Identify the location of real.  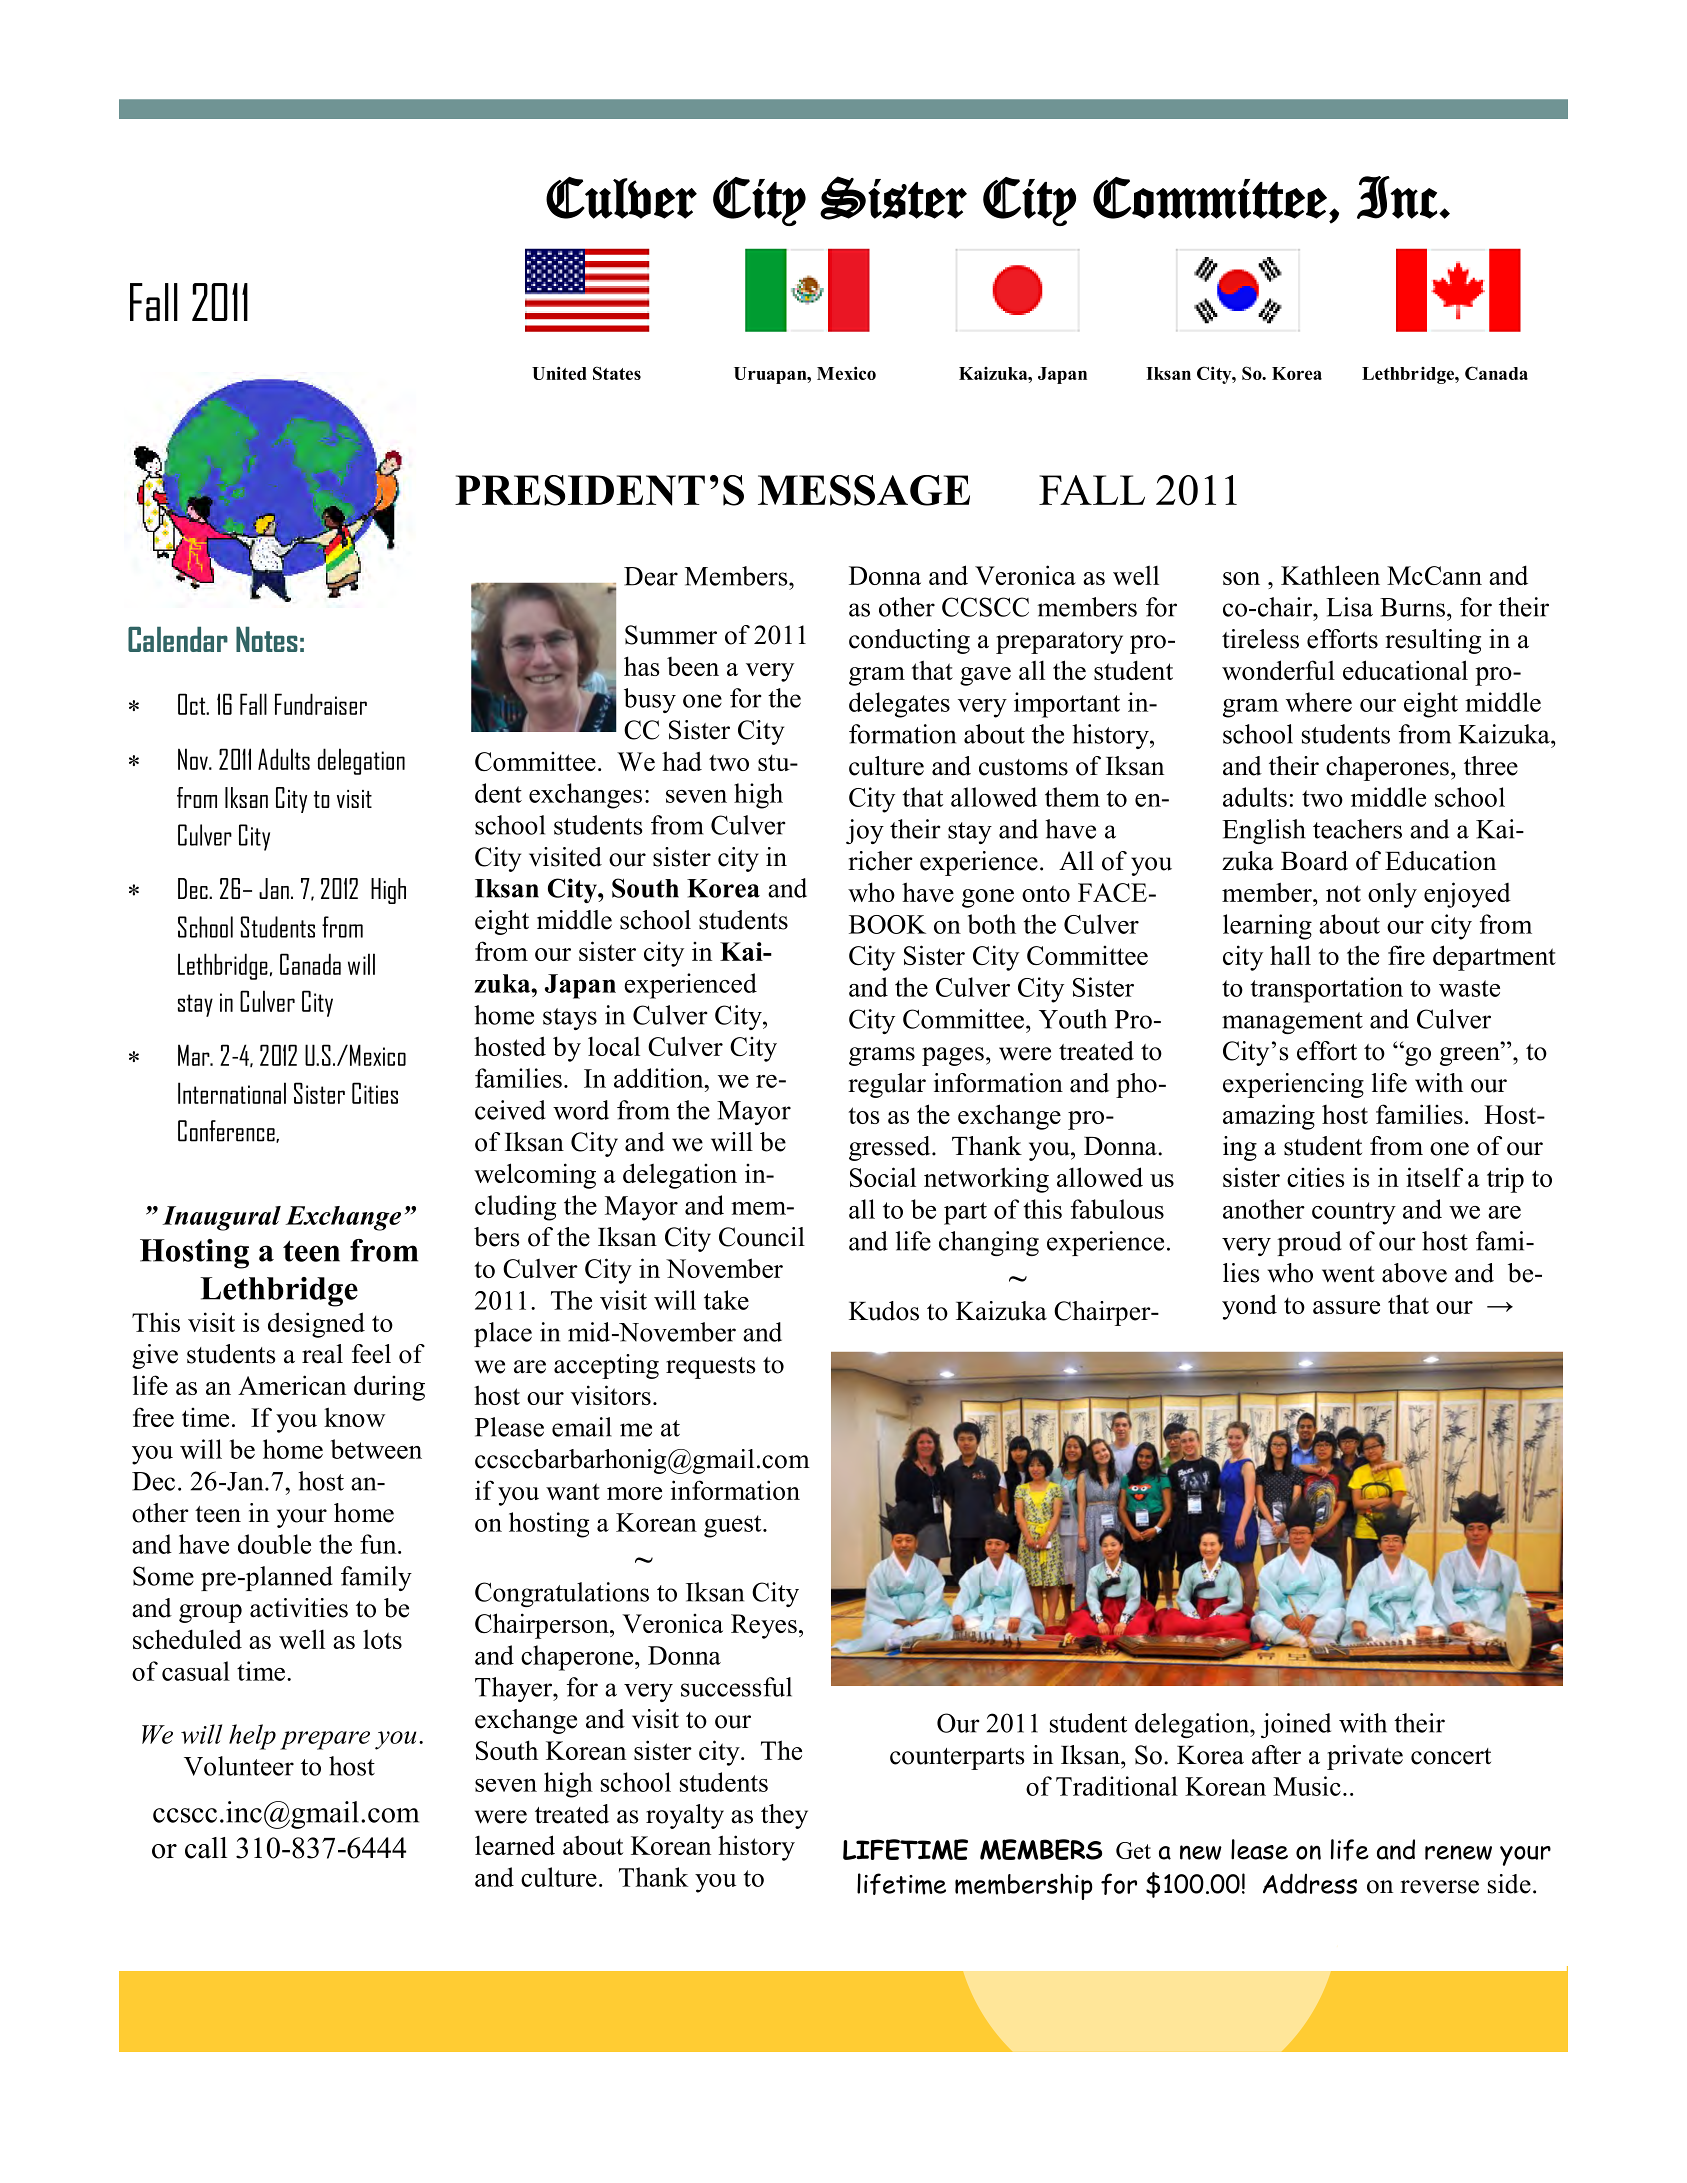
(322, 1354).
